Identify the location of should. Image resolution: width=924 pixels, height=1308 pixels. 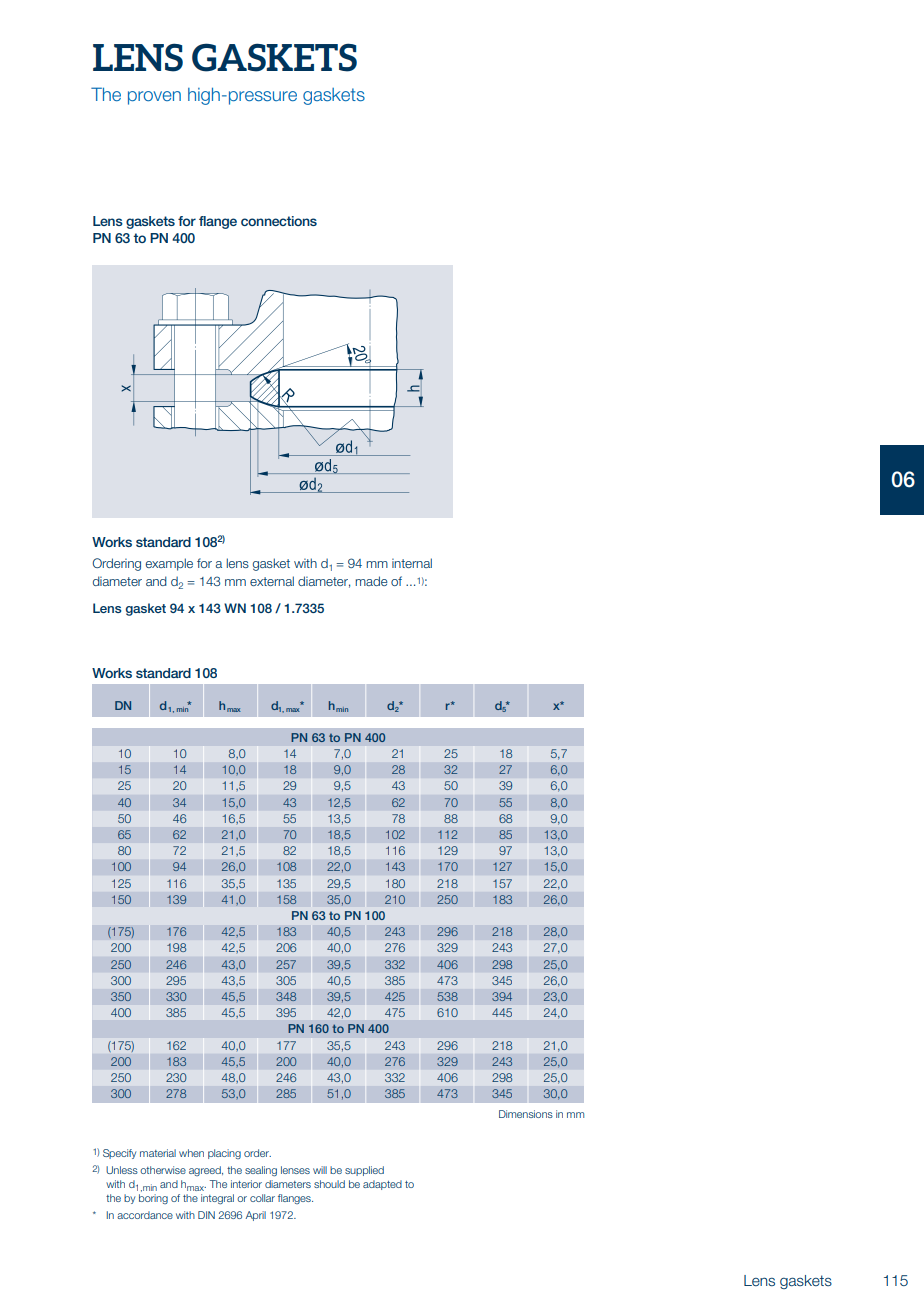
(329, 1184).
